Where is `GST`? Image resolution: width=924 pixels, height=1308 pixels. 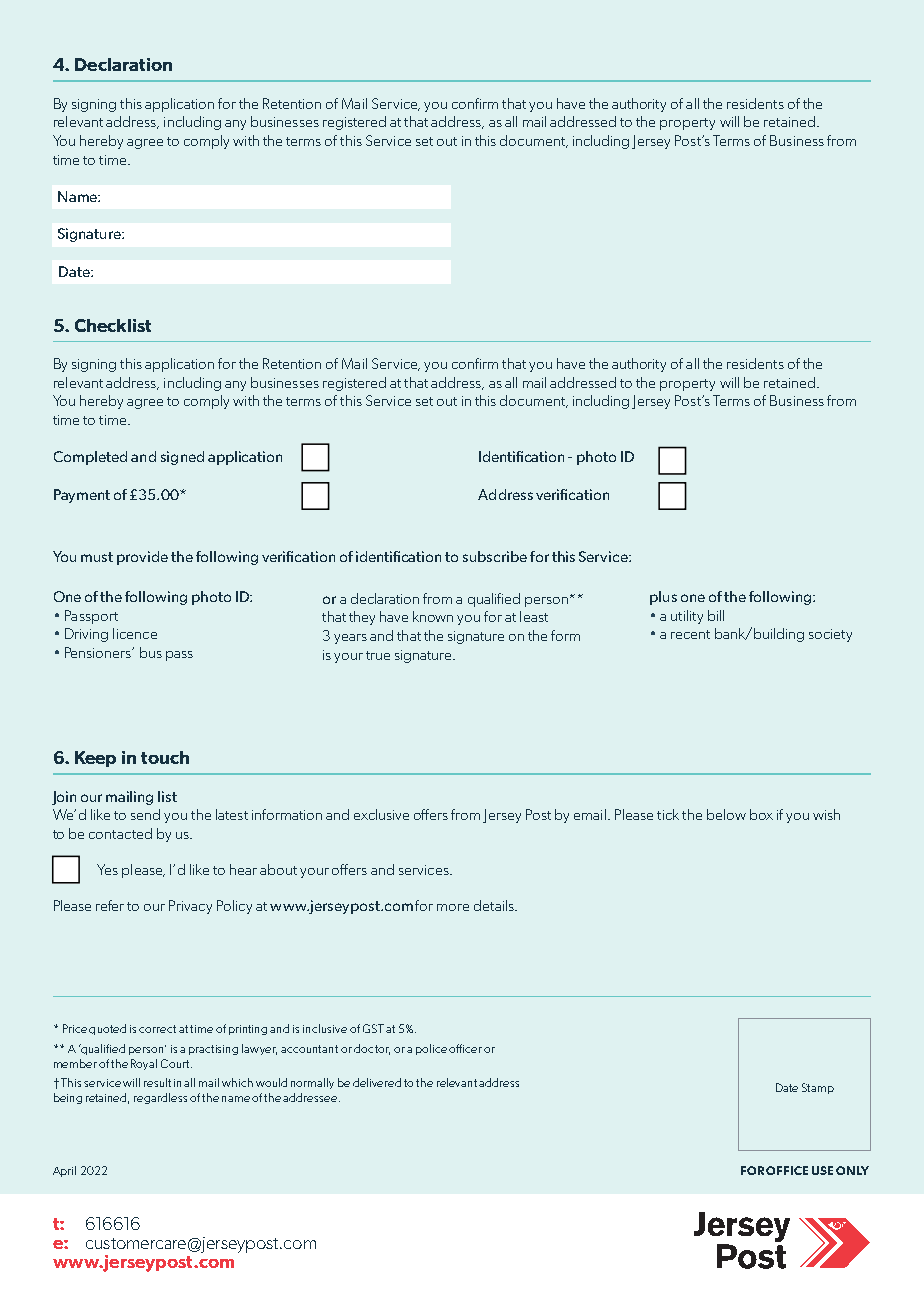
GST is located at coordinates (373, 1028).
